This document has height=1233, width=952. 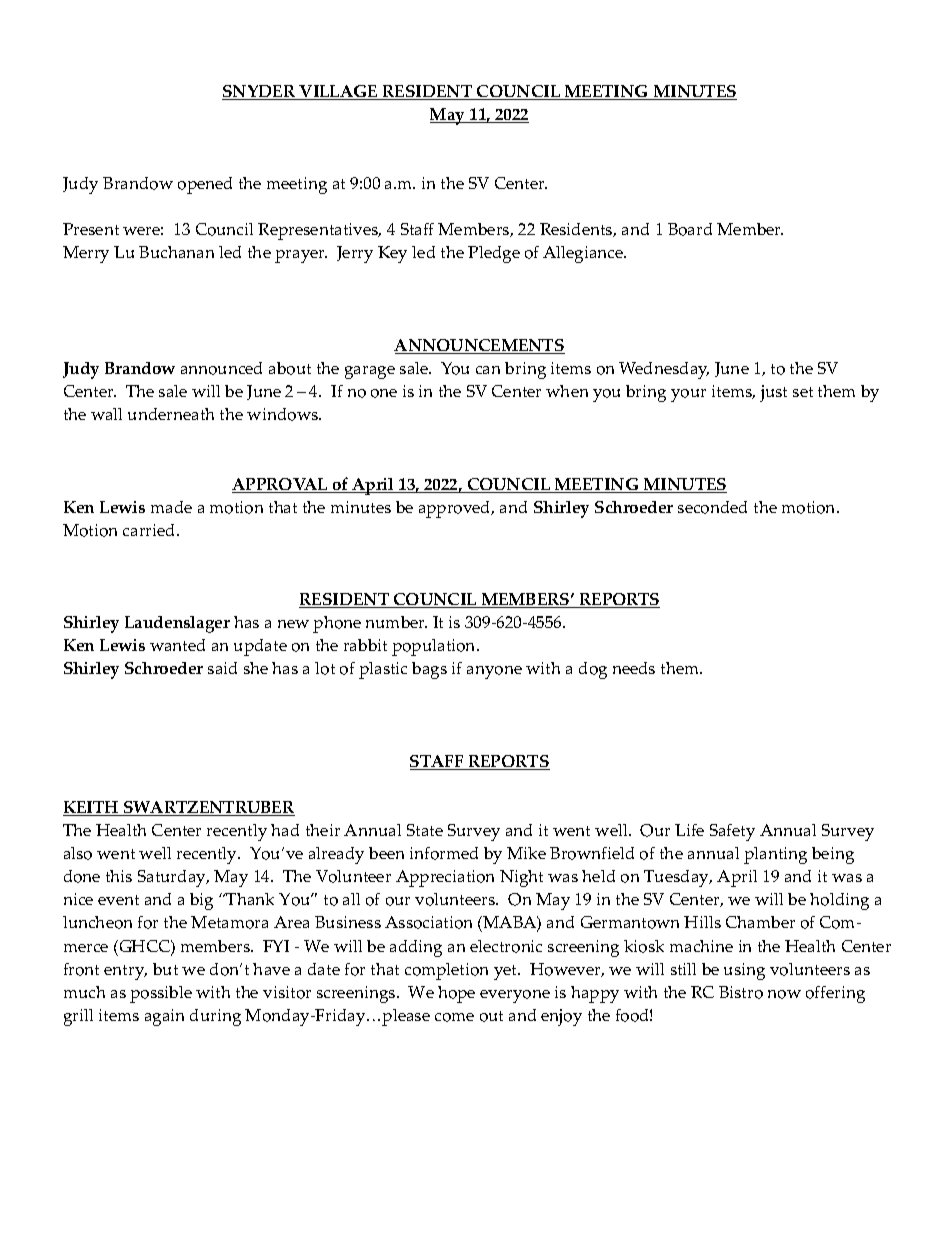 I want to click on carried, so click(x=150, y=530).
